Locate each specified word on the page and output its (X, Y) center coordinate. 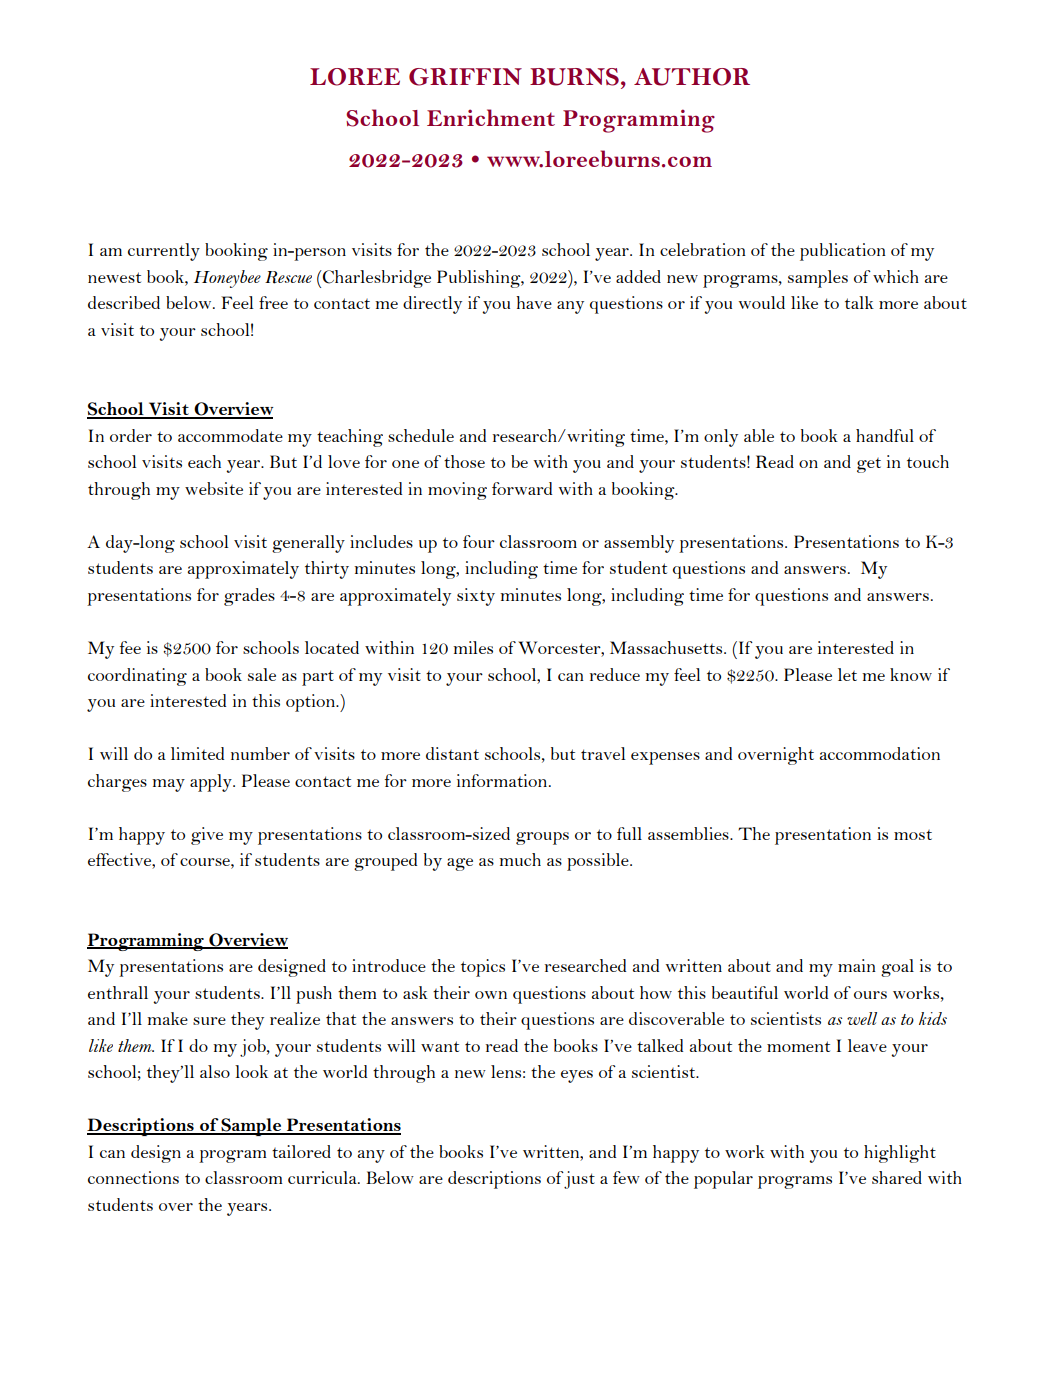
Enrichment (491, 117)
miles (473, 647)
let (847, 674)
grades (249, 597)
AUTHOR (692, 77)
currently (164, 252)
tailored (301, 1151)
